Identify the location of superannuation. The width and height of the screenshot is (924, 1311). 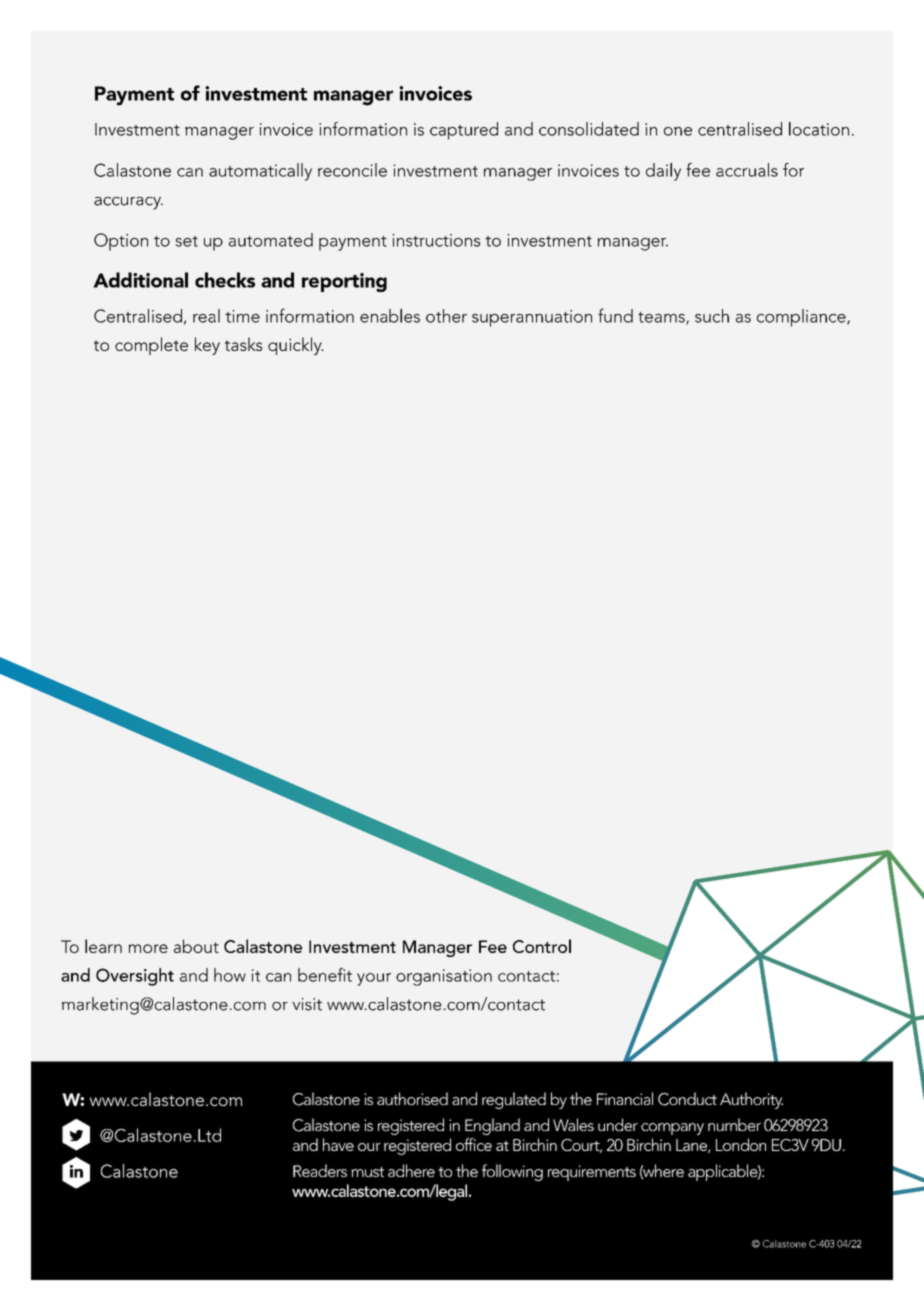
(532, 318).
